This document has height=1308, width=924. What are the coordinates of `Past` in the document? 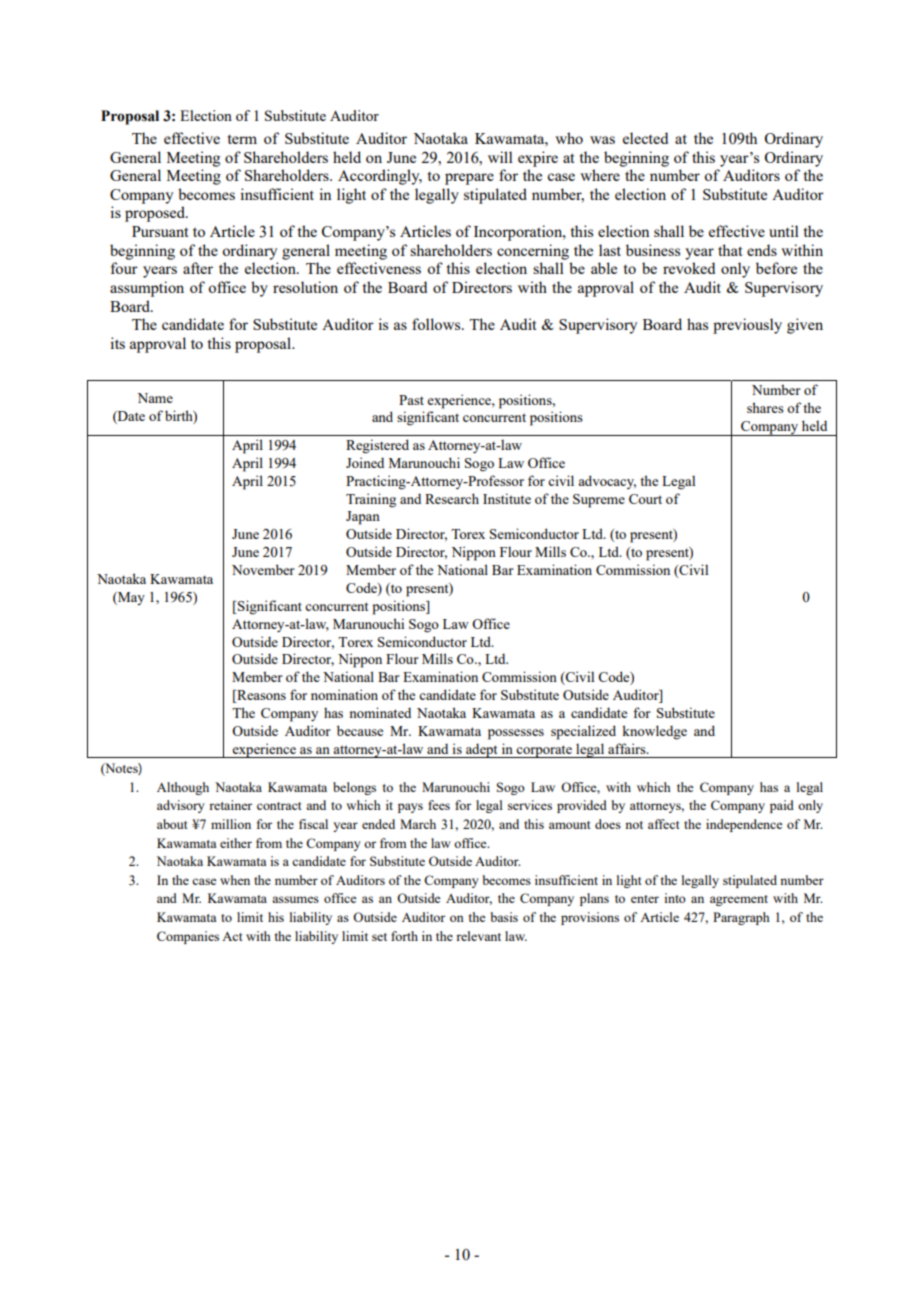 It's located at (411, 400).
